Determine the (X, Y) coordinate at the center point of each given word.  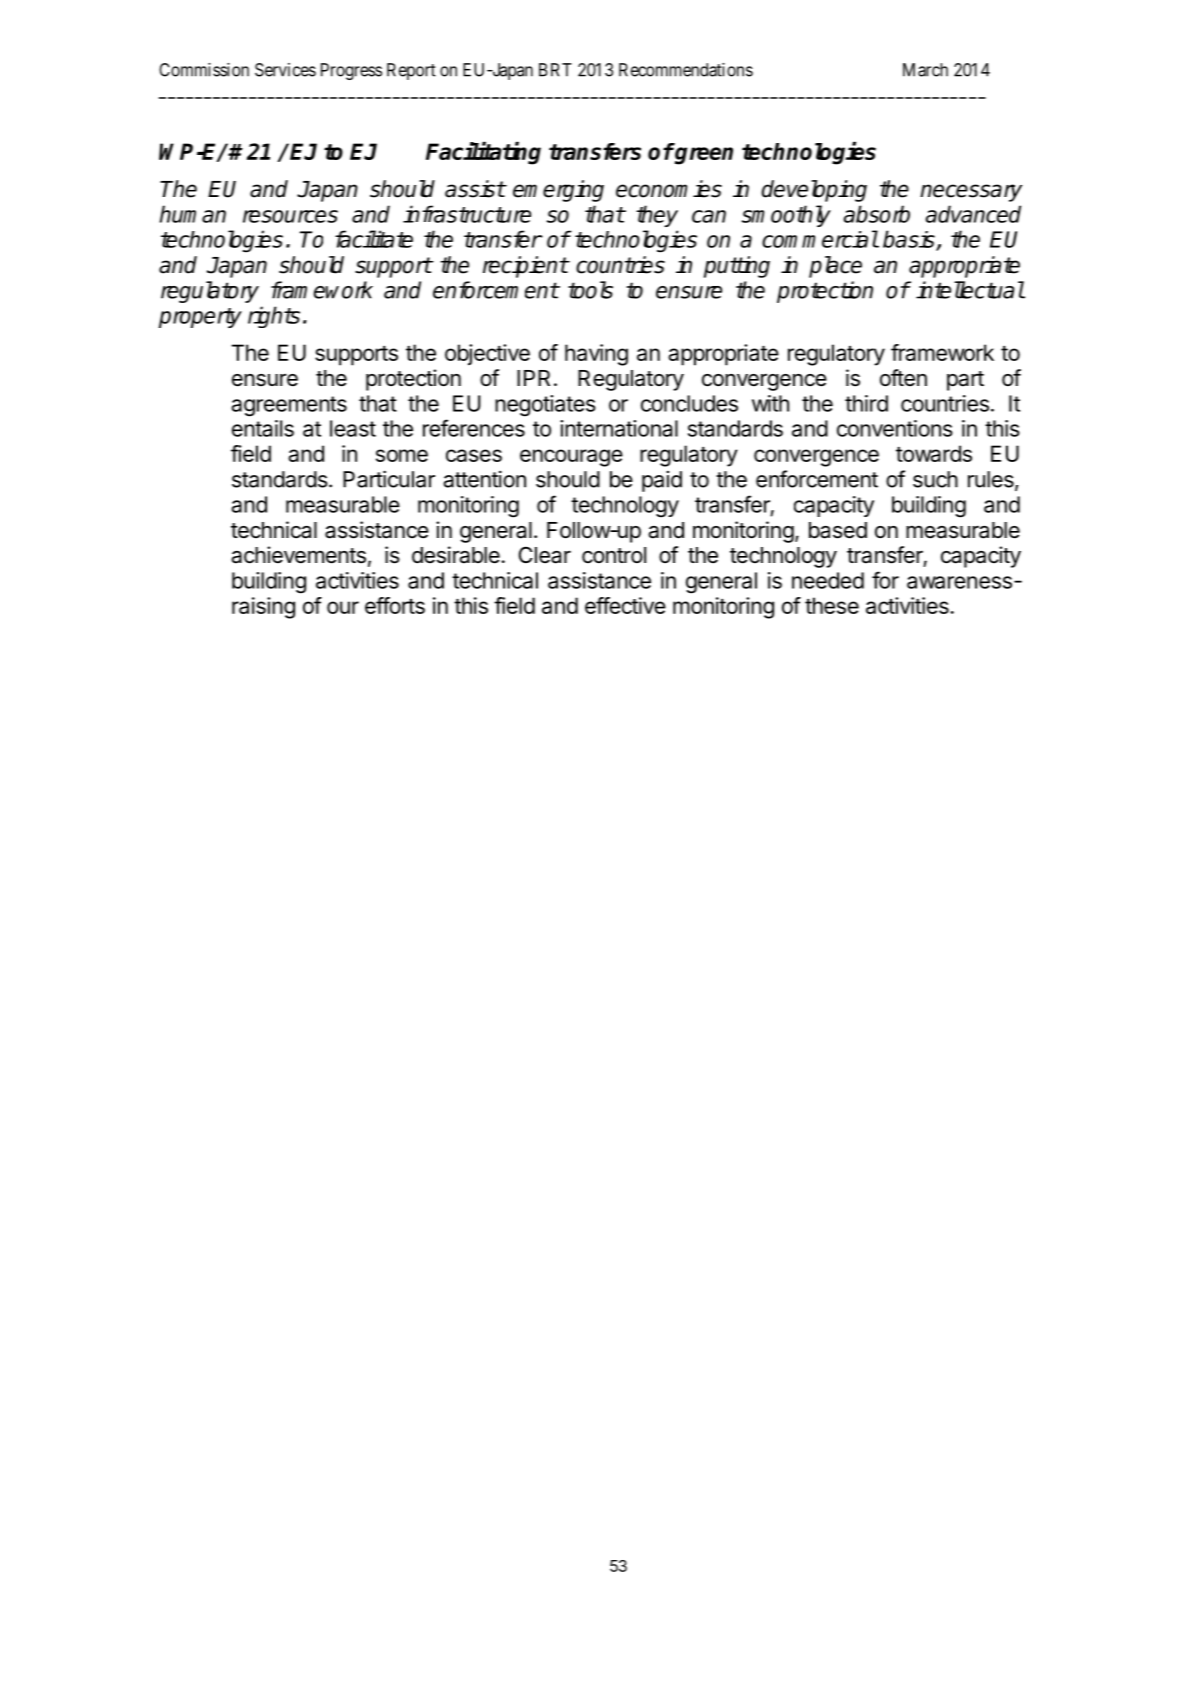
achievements (298, 555)
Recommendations (686, 70)
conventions (895, 428)
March (925, 70)
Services (285, 70)
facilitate (374, 239)
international (619, 428)
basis (910, 240)
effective (625, 605)
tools (590, 290)
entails (263, 428)
